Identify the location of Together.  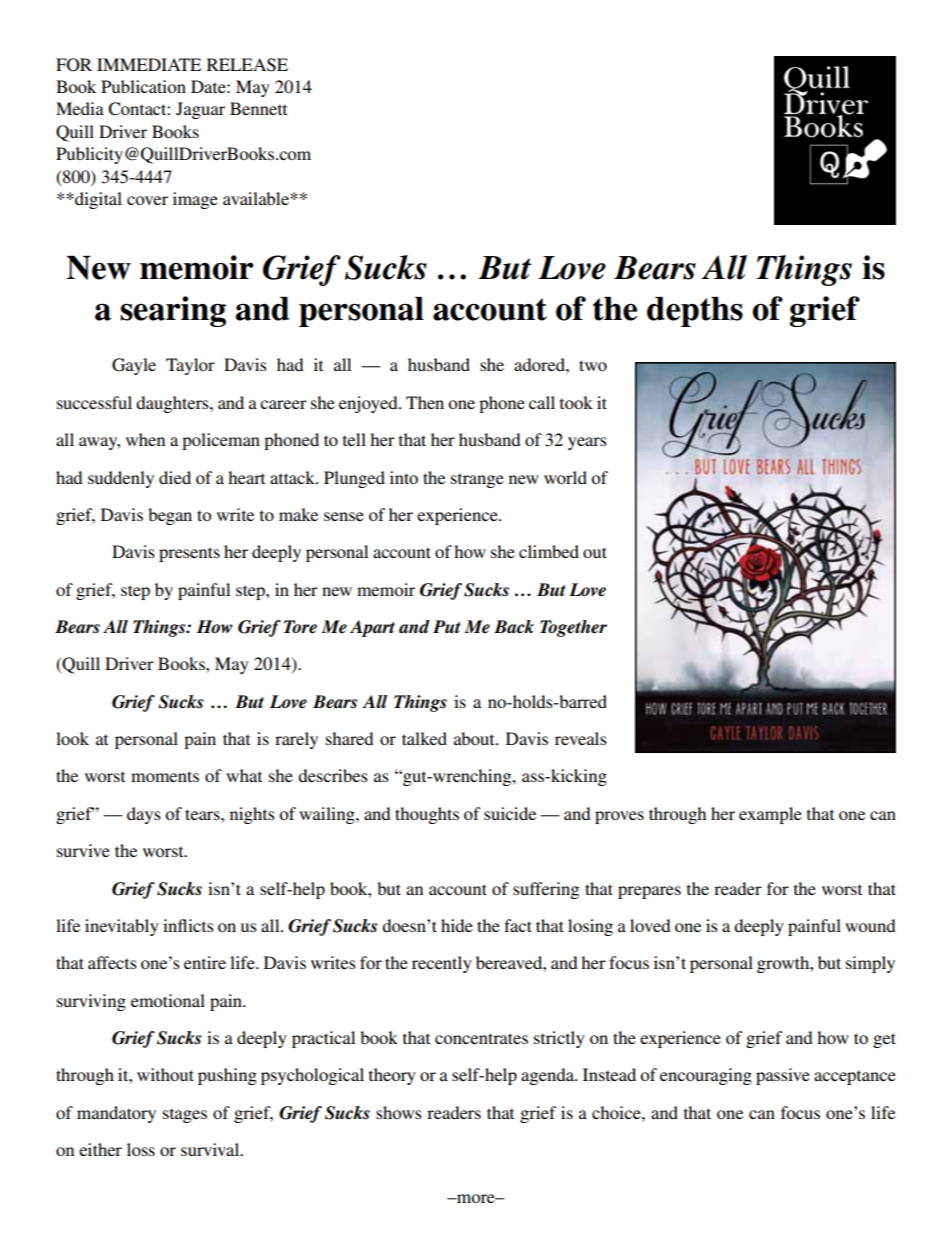
(573, 628).
